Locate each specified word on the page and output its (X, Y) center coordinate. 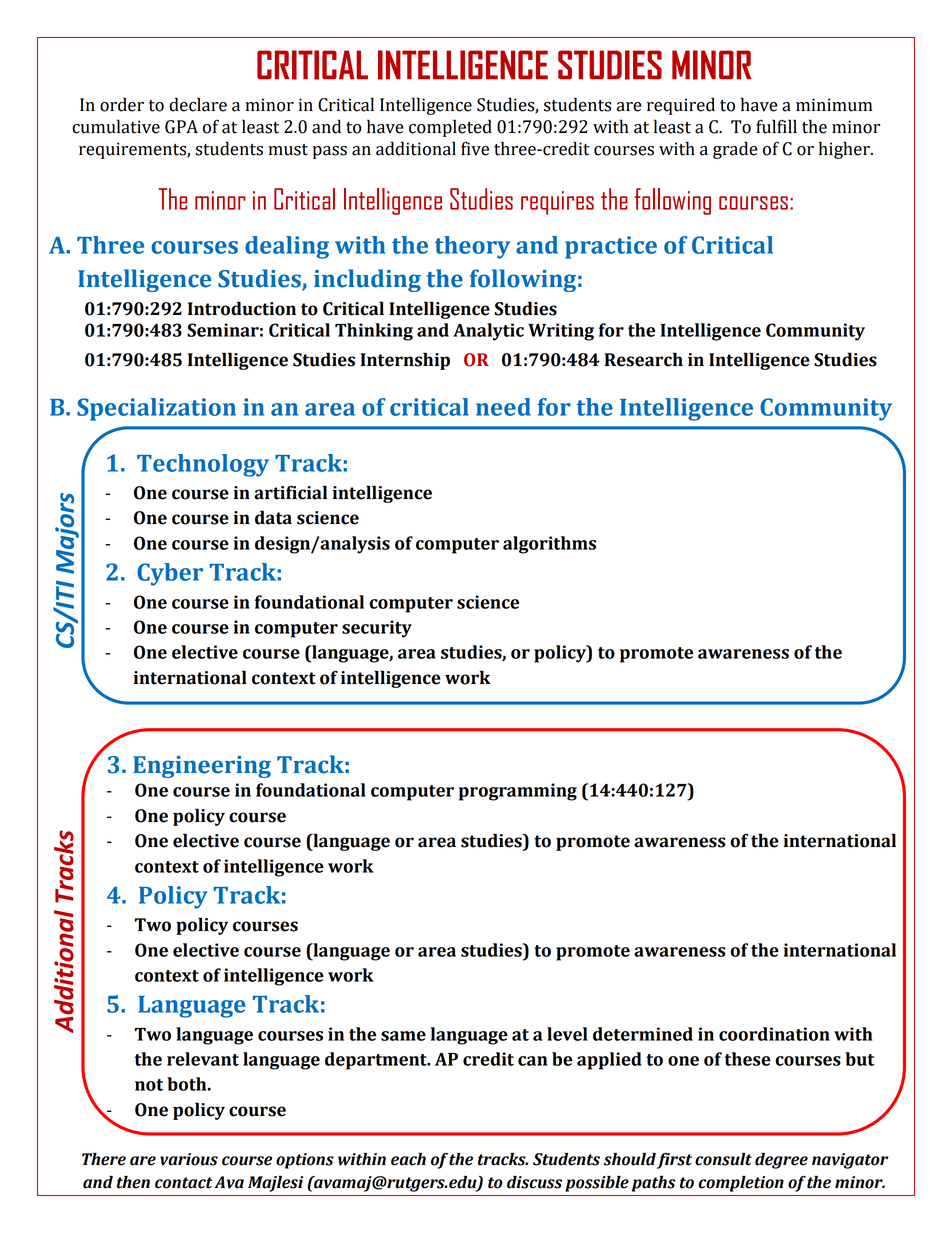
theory (472, 247)
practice (611, 247)
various (189, 1159)
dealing (287, 247)
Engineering (202, 767)
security (377, 629)
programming (518, 792)
